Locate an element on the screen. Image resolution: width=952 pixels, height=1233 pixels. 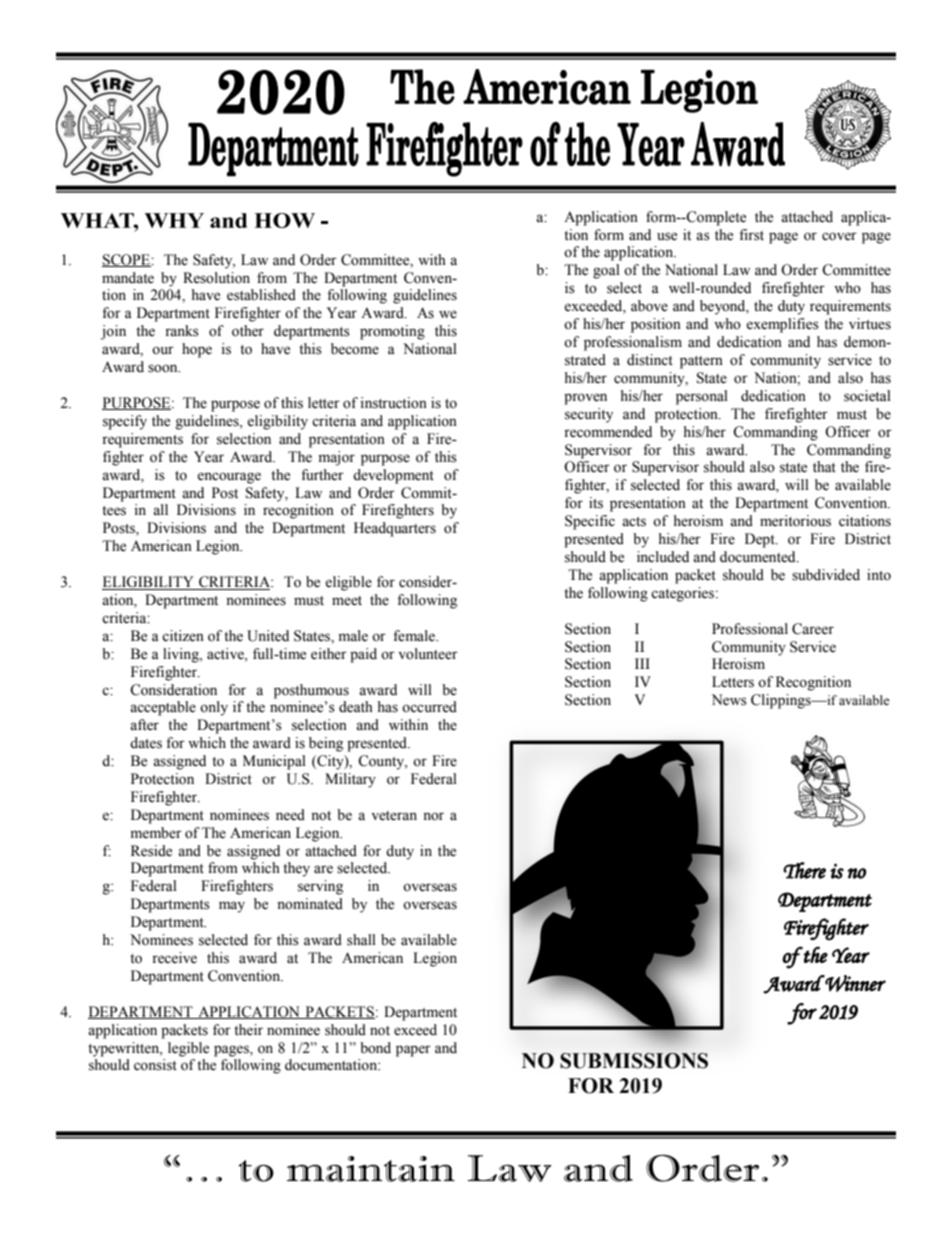
goal is located at coordinates (606, 271).
